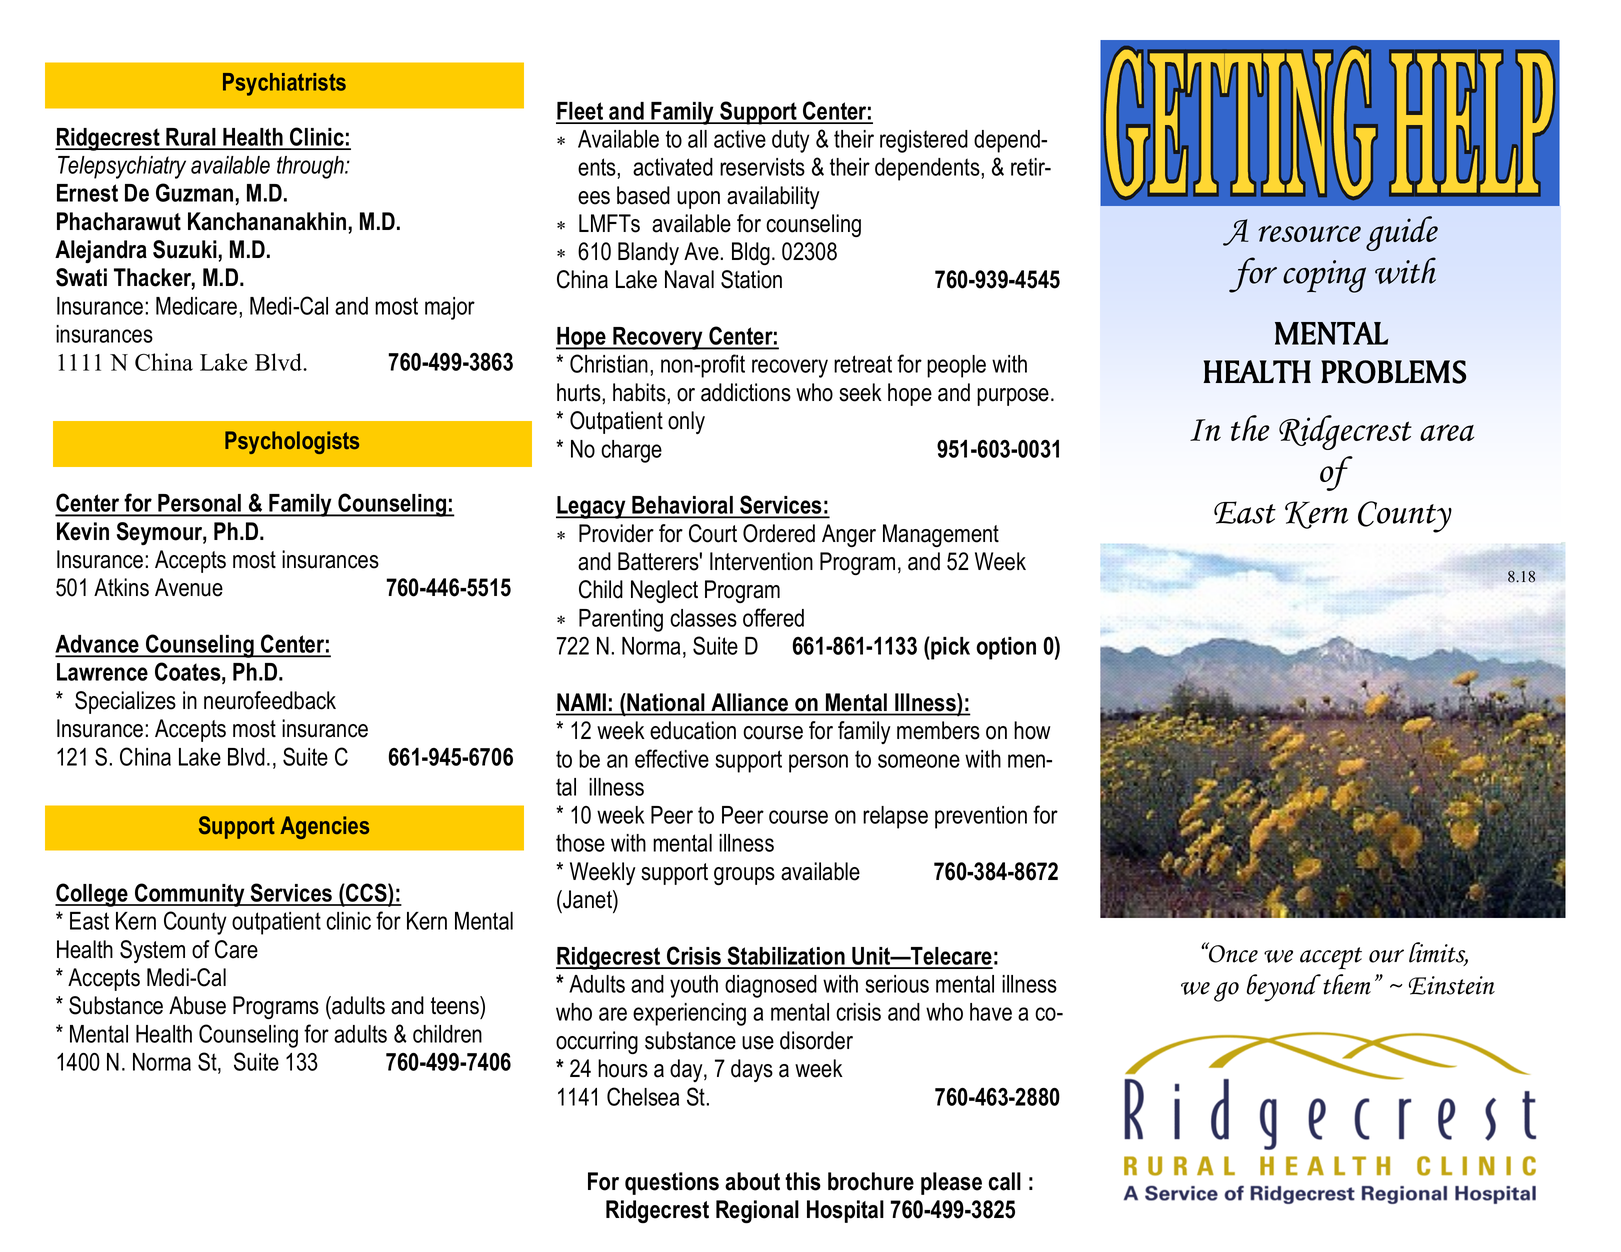  I want to click on about, so click(752, 1181).
